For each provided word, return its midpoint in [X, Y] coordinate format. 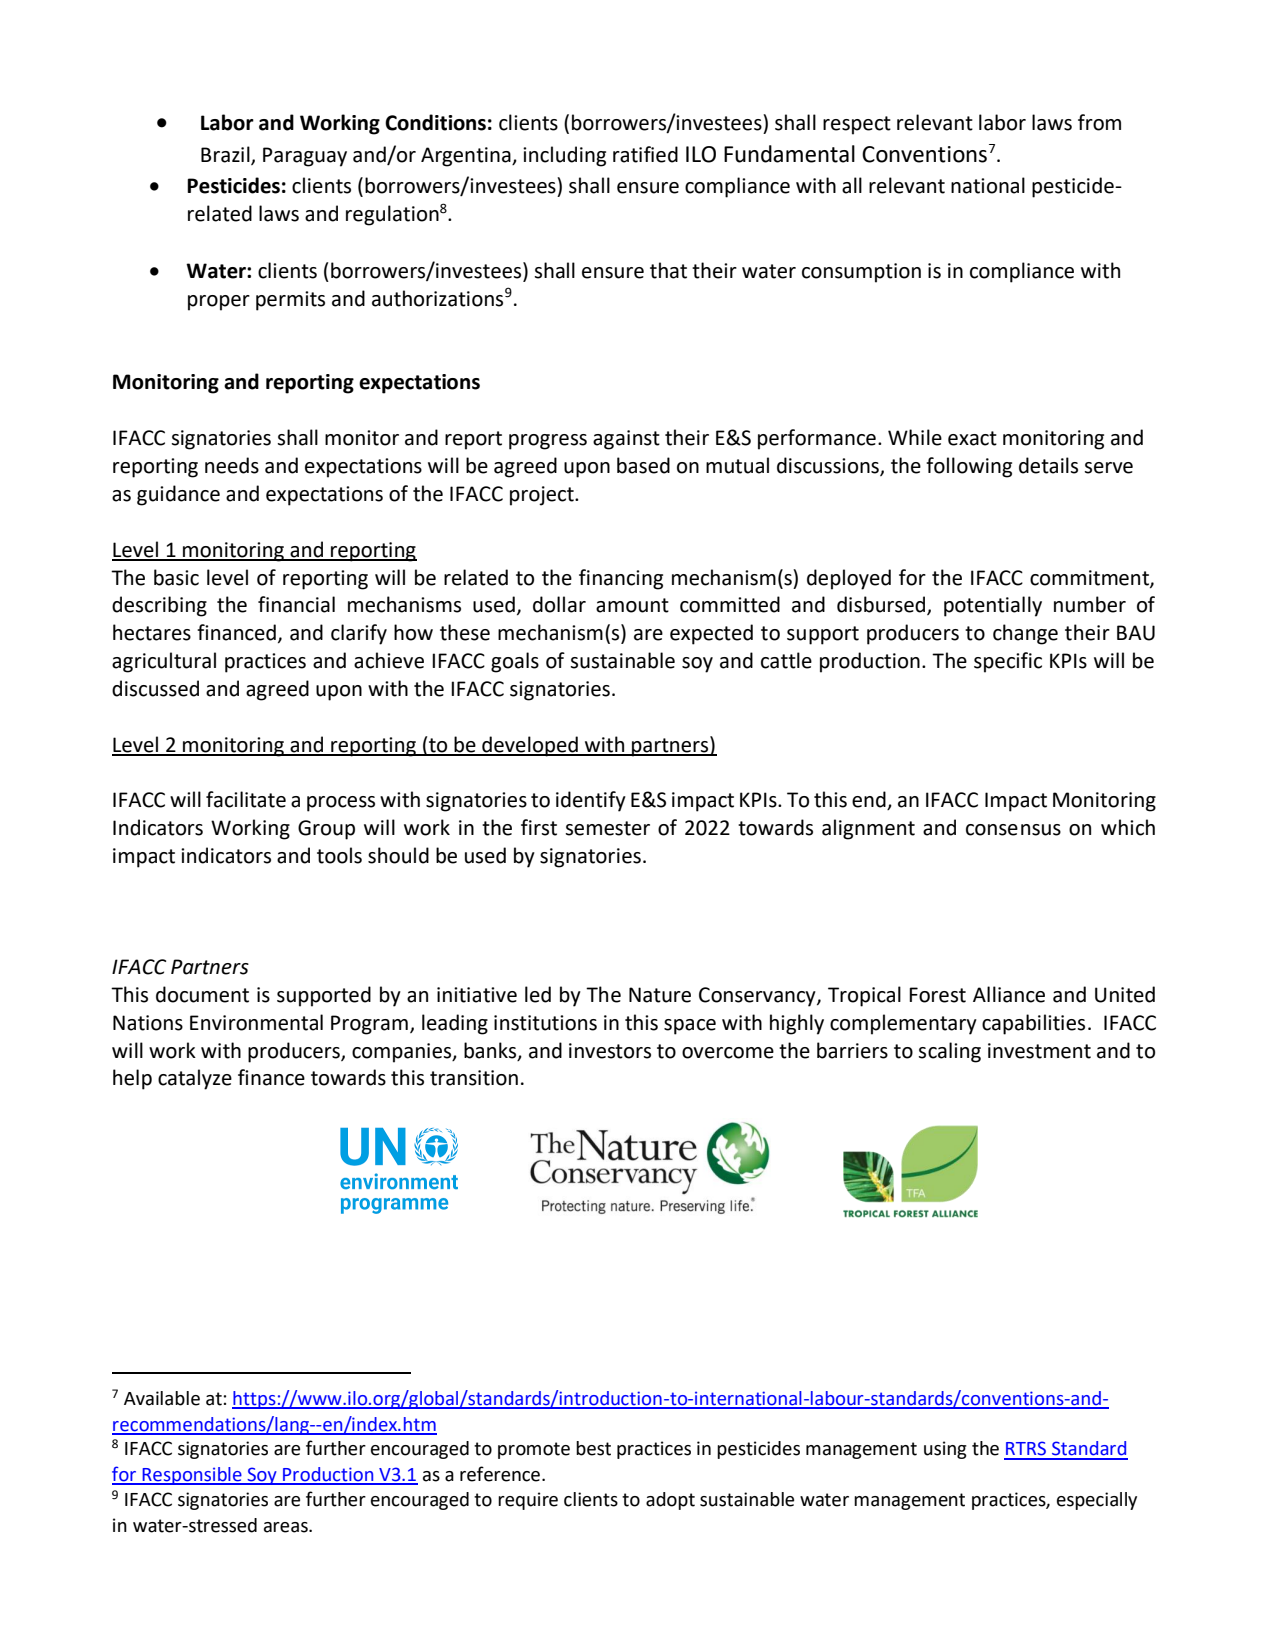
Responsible [192, 1476]
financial [296, 604]
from [1099, 122]
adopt [670, 1501]
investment [1039, 1051]
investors [610, 1051]
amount [632, 605]
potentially [993, 606]
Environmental [256, 1022]
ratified [645, 154]
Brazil [226, 155]
